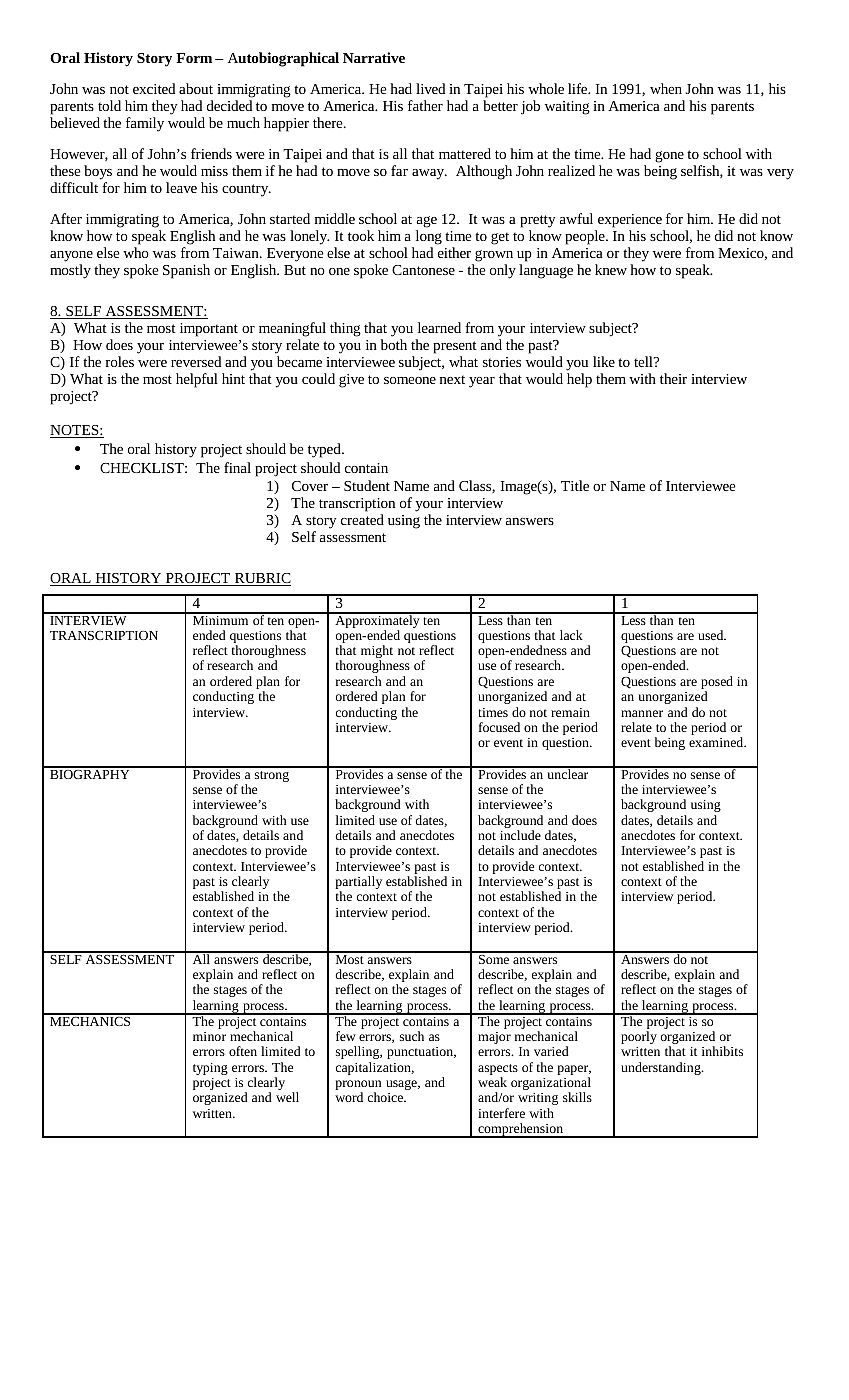 This screenshot has width=849, height=1400. What do you see at coordinates (220, 619) in the screenshot?
I see `Minimum` at bounding box center [220, 619].
